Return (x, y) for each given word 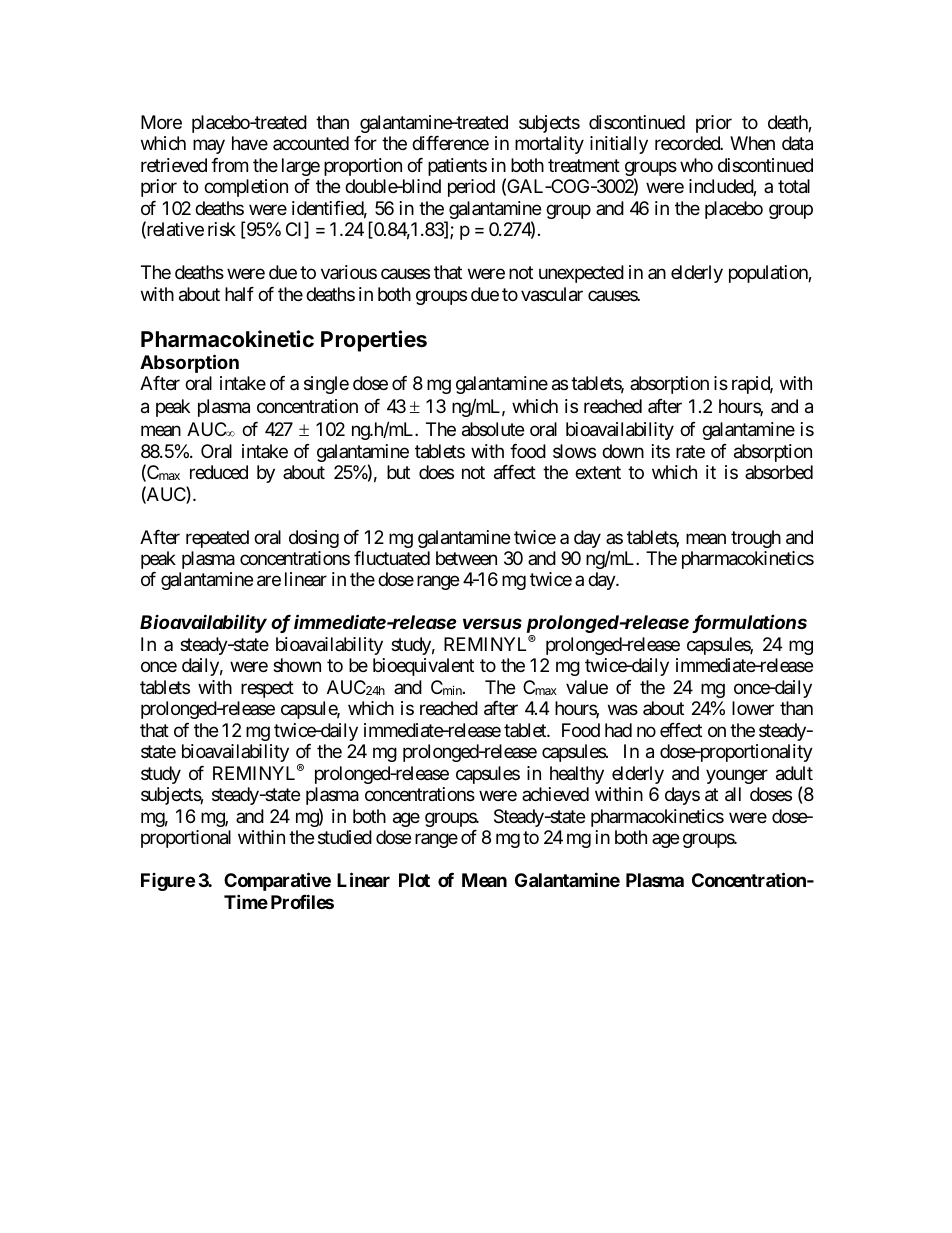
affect (515, 472)
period (471, 188)
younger (737, 776)
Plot (414, 880)
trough (756, 539)
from (229, 165)
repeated (217, 539)
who (696, 165)
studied (345, 837)
